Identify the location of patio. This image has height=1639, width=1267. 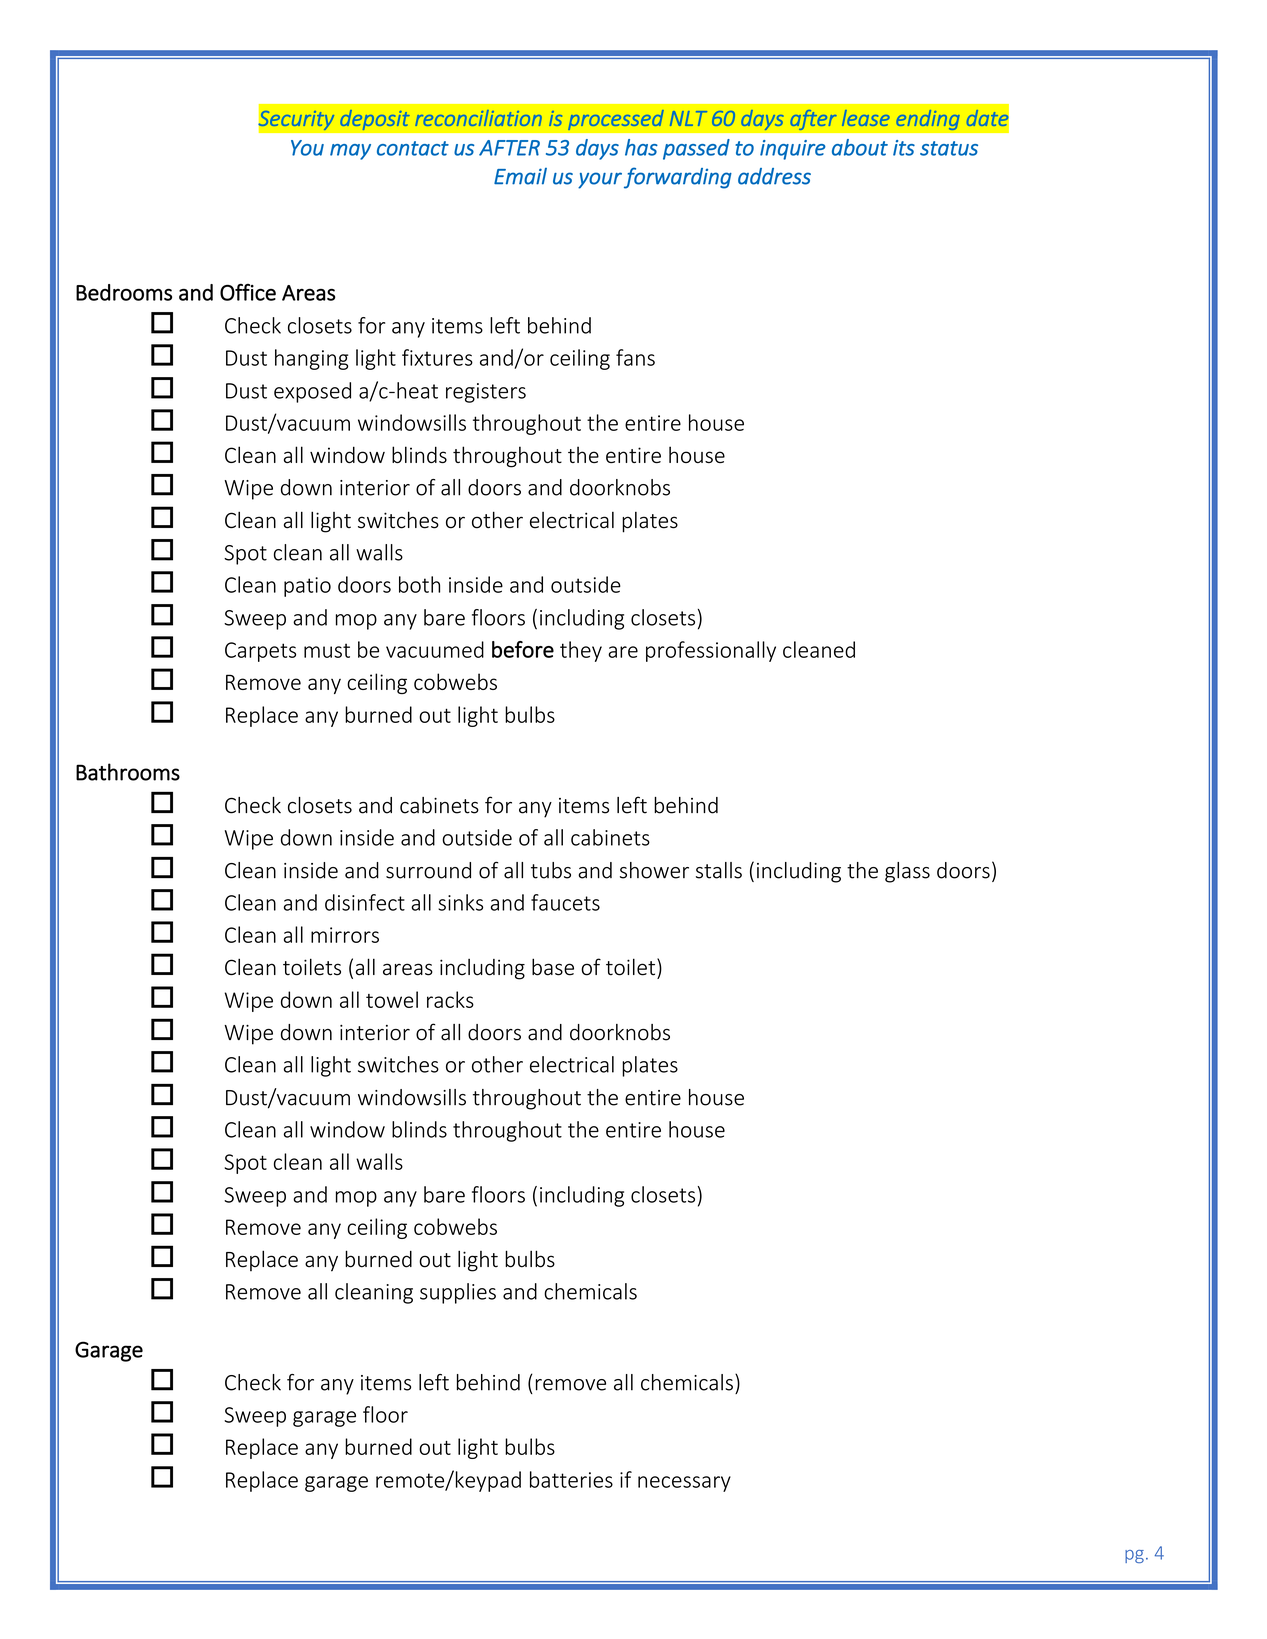
(307, 587).
